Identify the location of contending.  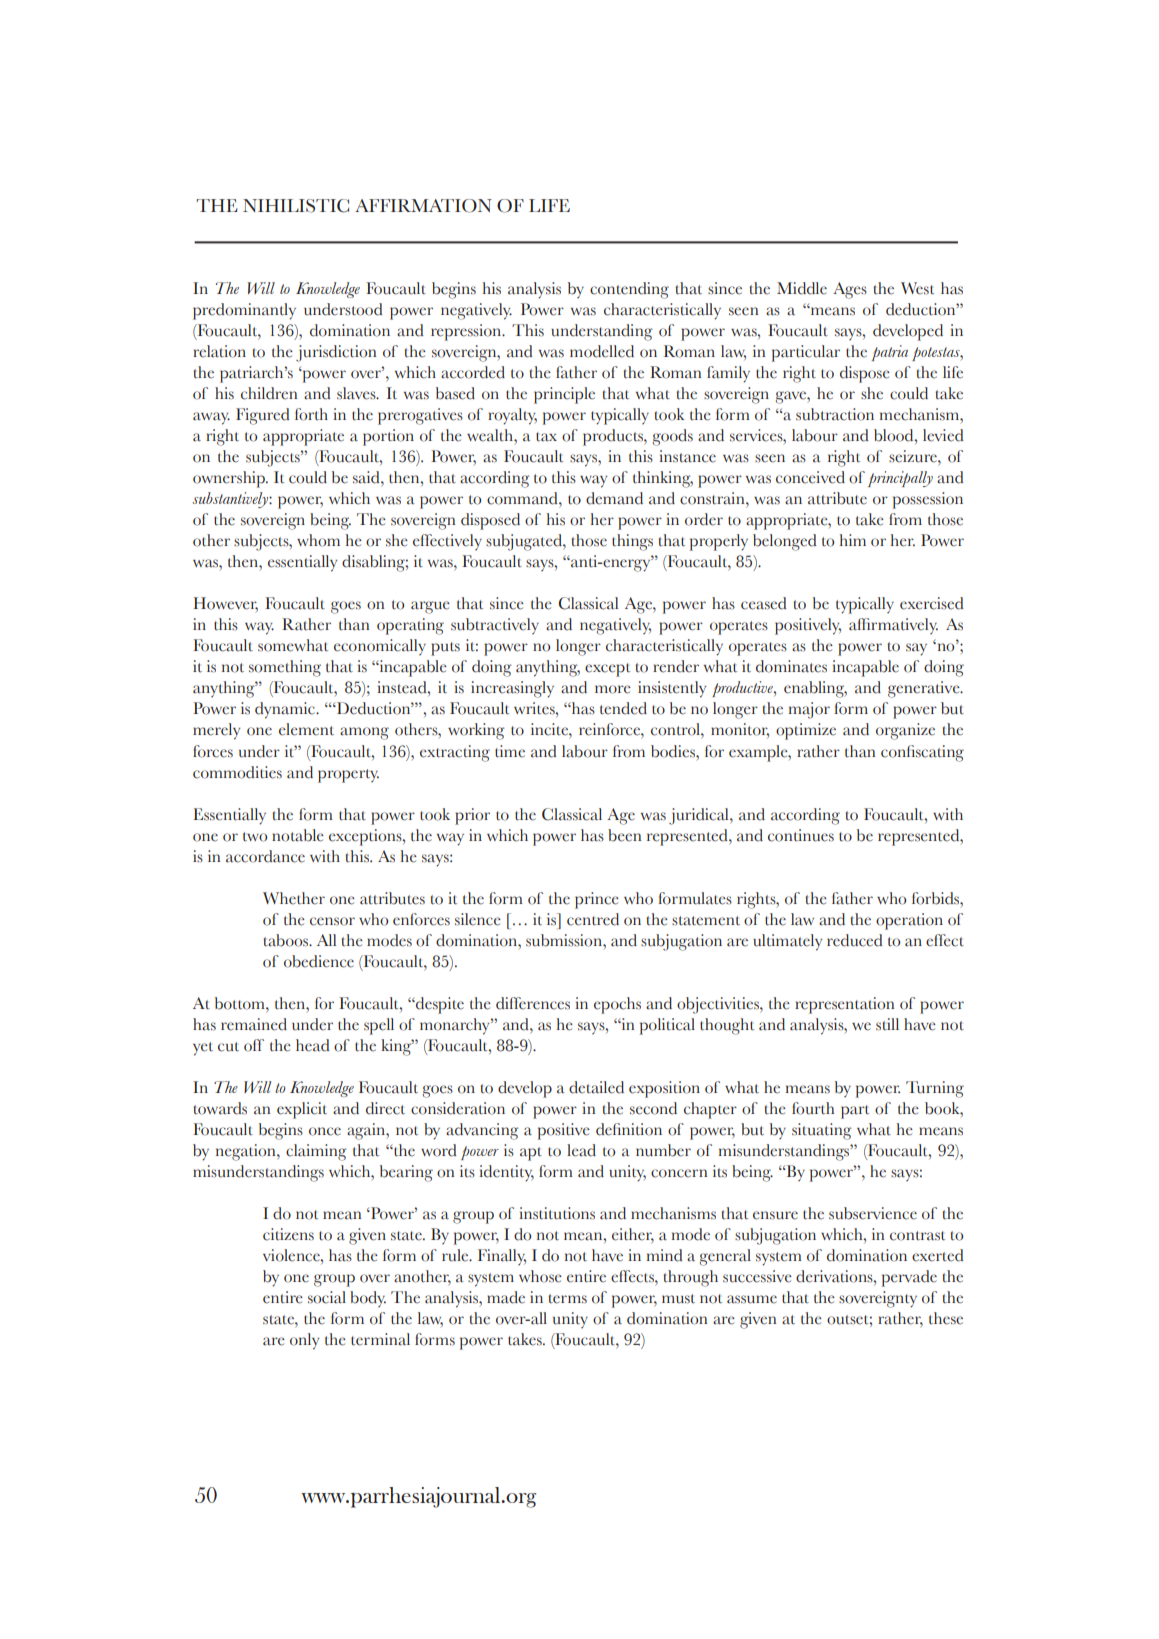
(629, 290).
